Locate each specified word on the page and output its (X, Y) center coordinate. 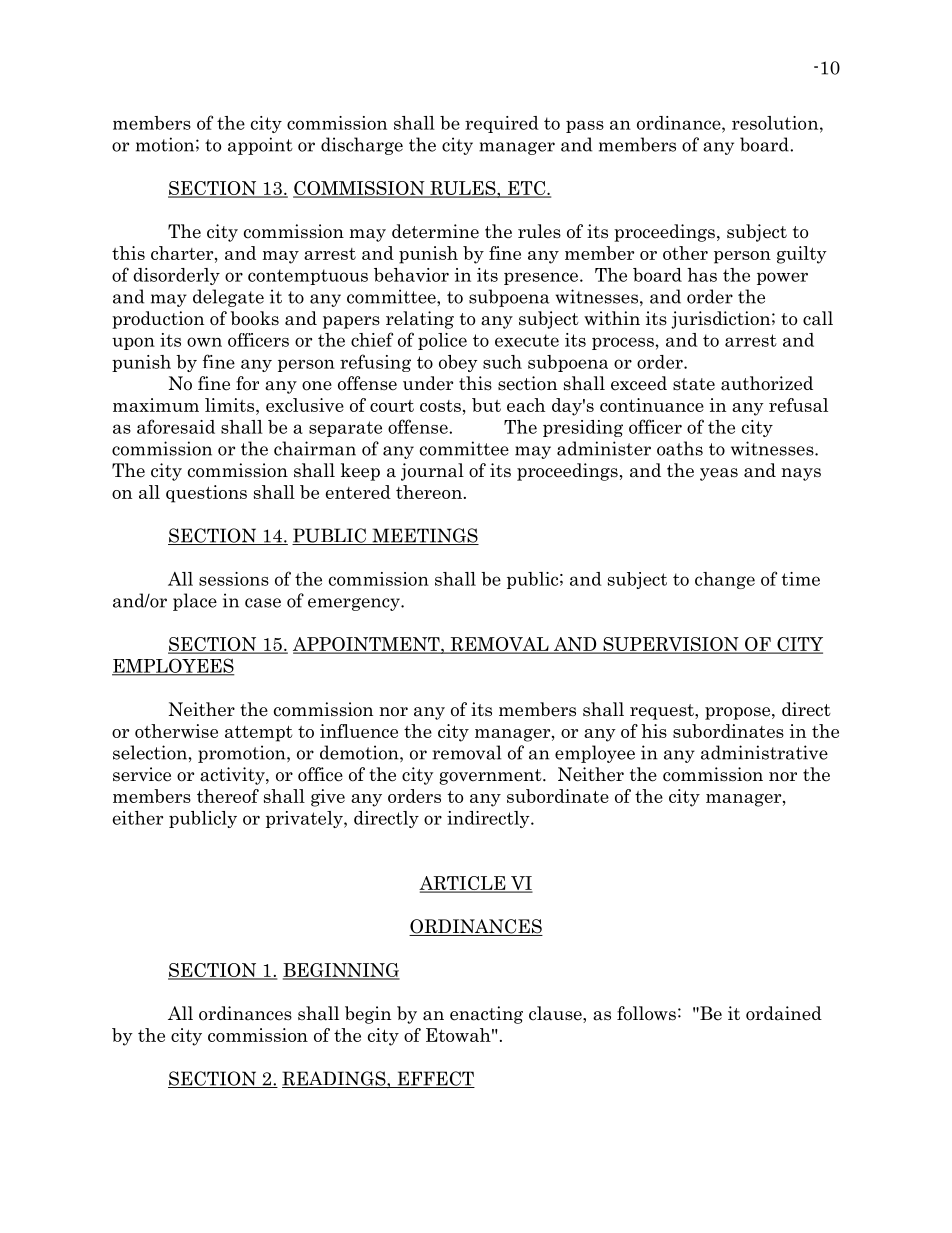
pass (585, 126)
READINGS (335, 1079)
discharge (362, 146)
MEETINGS (424, 536)
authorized (767, 383)
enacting (486, 1015)
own (204, 342)
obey (458, 363)
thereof (228, 796)
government (491, 777)
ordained (784, 1013)
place (195, 602)
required (502, 124)
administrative (764, 752)
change (725, 580)
